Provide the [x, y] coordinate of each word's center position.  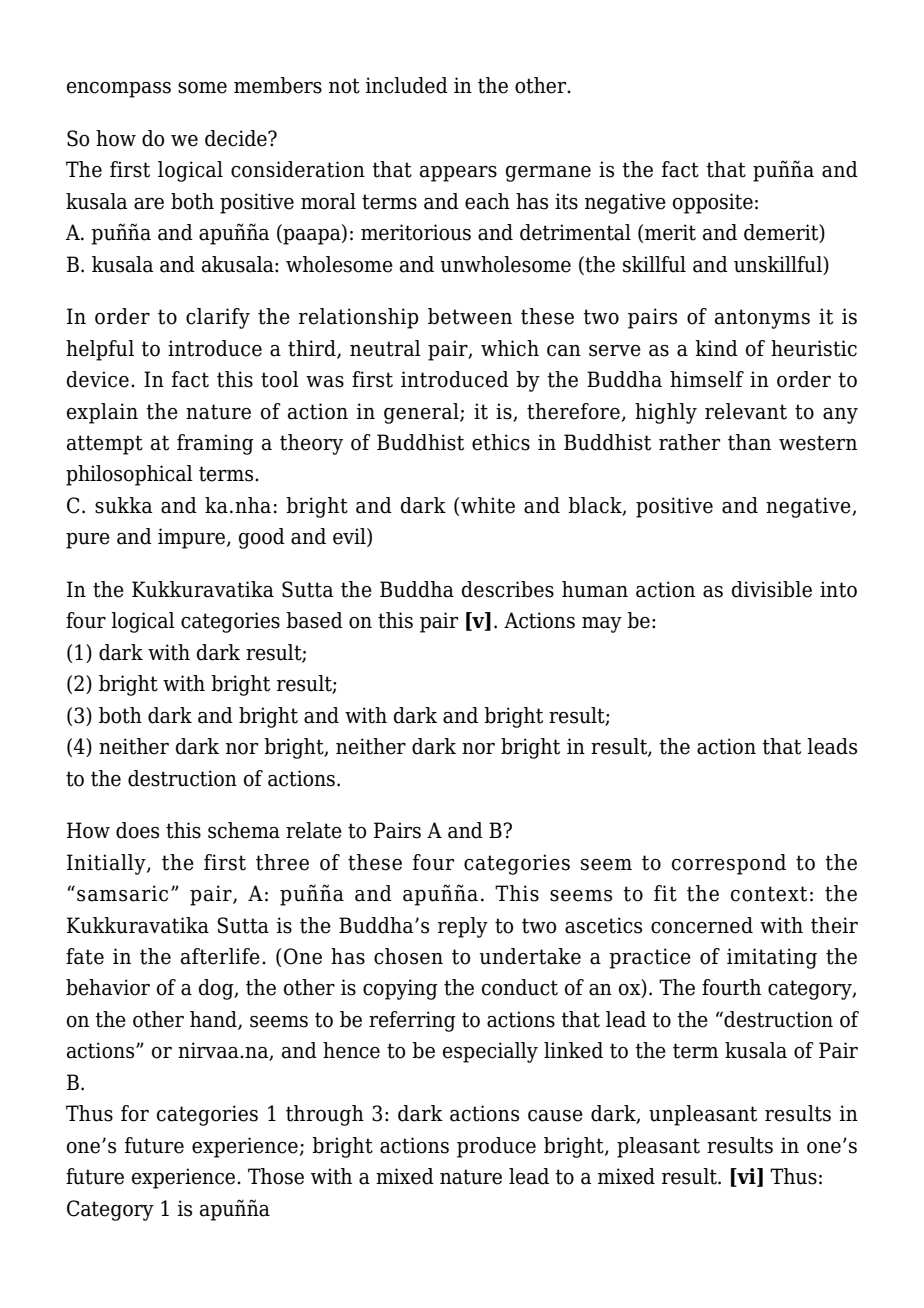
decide [237, 138]
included [407, 85]
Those [276, 1176]
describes [508, 589]
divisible [772, 589]
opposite [713, 203]
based [314, 620]
